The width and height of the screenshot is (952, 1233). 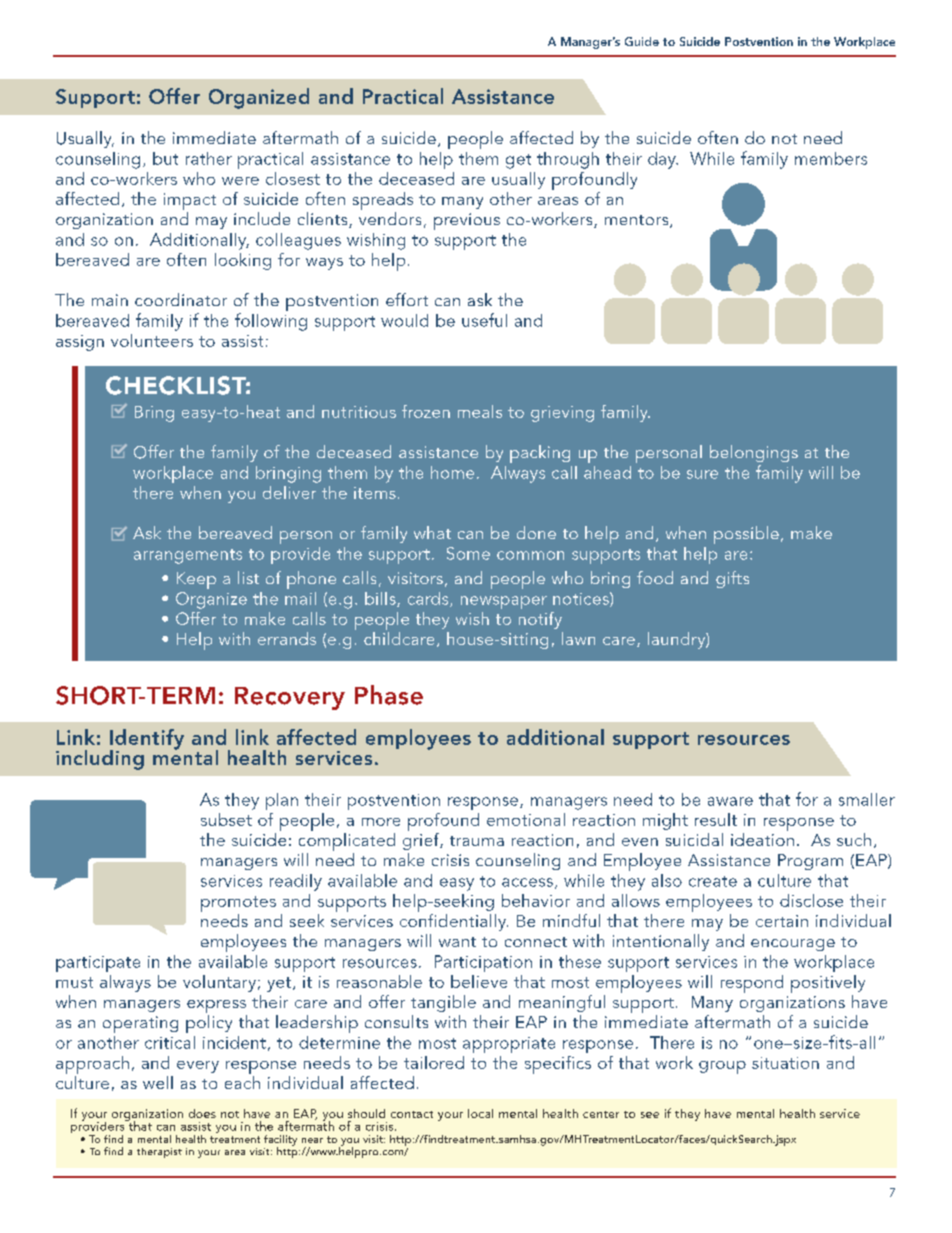 What do you see at coordinates (165, 158) in the screenshot?
I see `but` at bounding box center [165, 158].
